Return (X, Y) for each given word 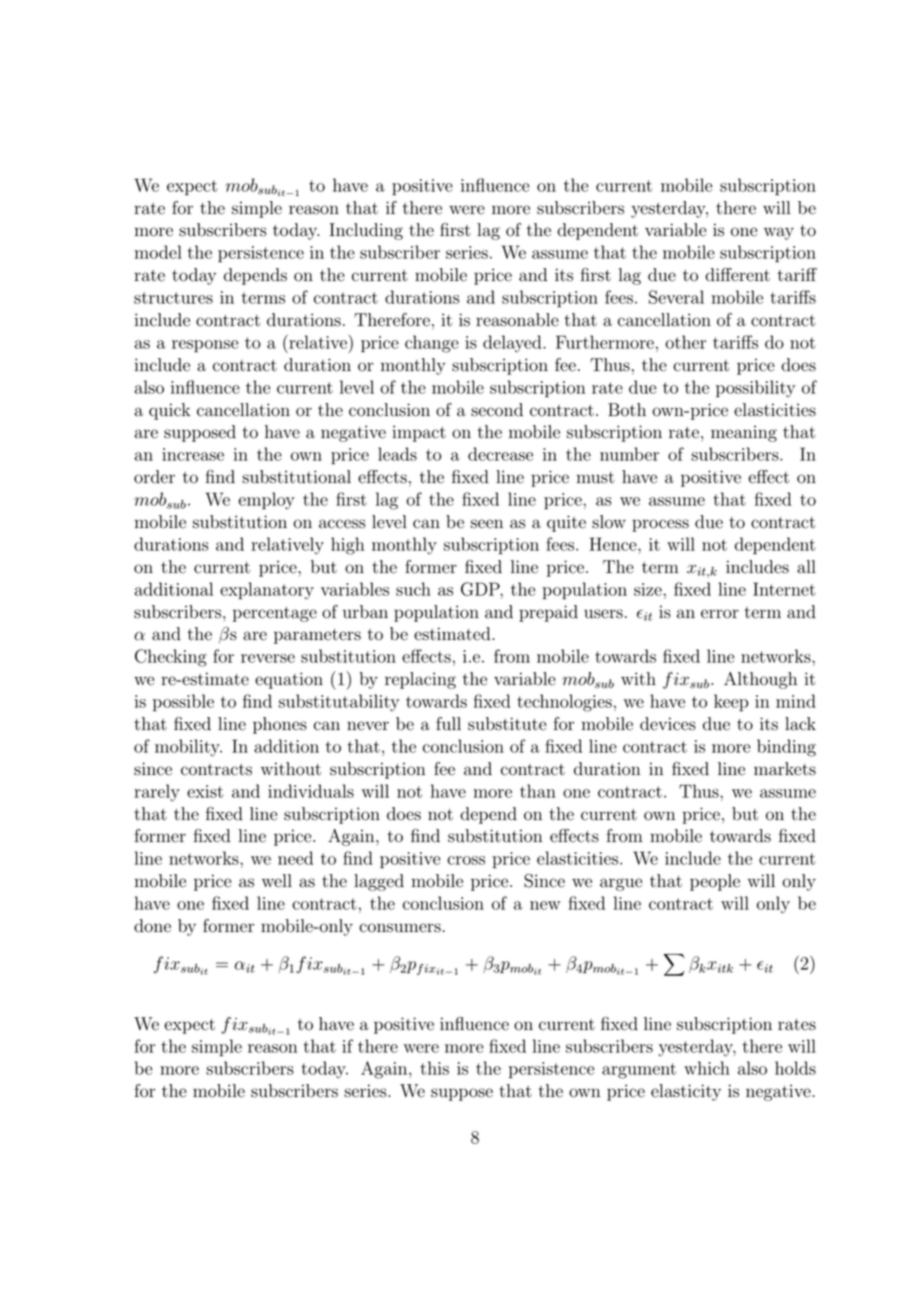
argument (639, 1071)
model (158, 252)
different (737, 275)
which (707, 1068)
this (434, 1068)
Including (366, 231)
